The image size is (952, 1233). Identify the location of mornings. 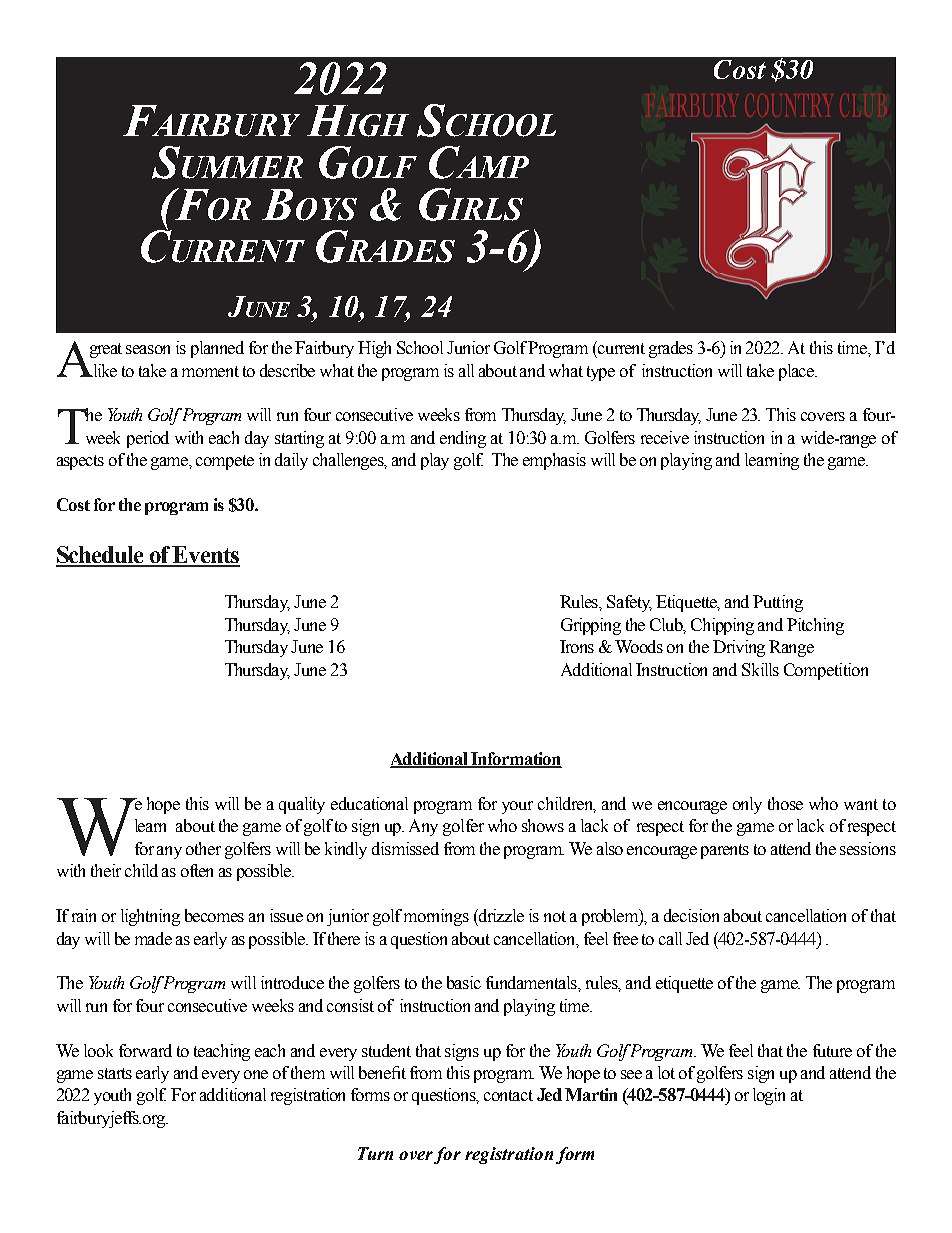
(436, 917).
